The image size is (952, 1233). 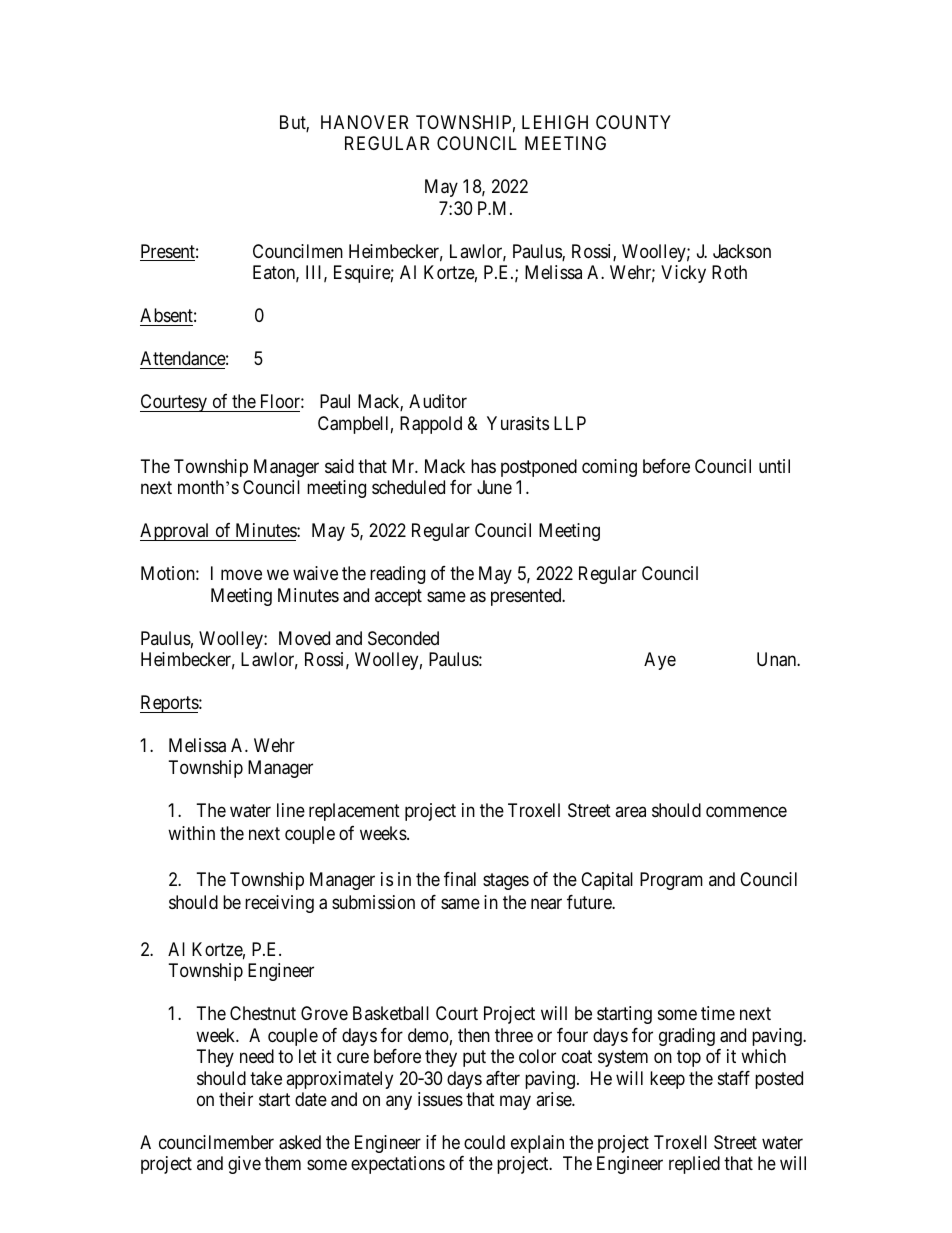 What do you see at coordinates (279, 904) in the document?
I see `receiving` at bounding box center [279, 904].
